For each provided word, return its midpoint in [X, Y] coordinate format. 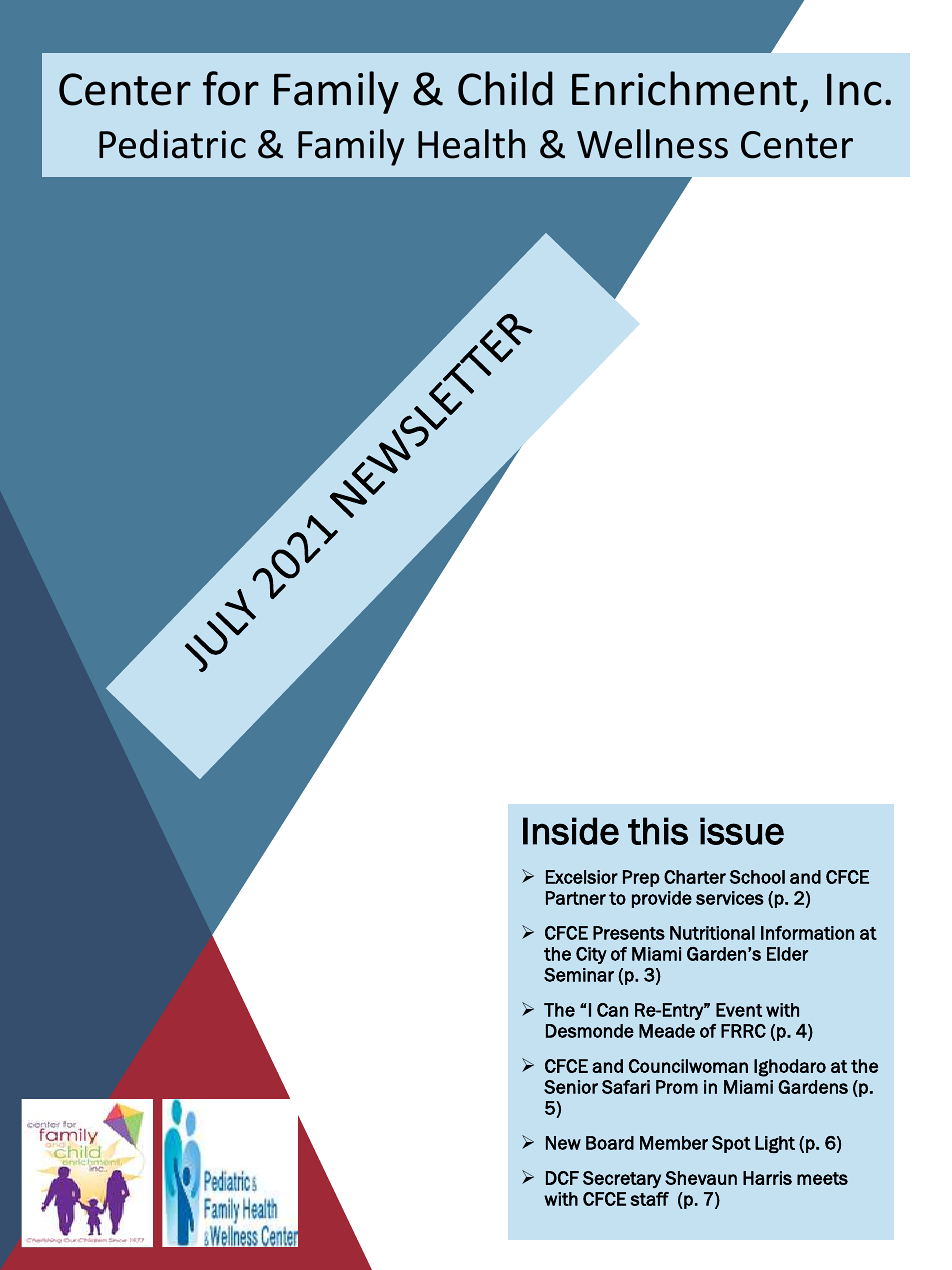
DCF [562, 1178]
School [757, 877]
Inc [854, 89]
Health [471, 144]
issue [742, 831]
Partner [576, 898]
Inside [571, 831]
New [563, 1143]
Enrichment [684, 88]
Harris [767, 1178]
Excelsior [582, 877]
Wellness [652, 144]
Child [505, 88]
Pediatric [172, 144]
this [658, 831]
